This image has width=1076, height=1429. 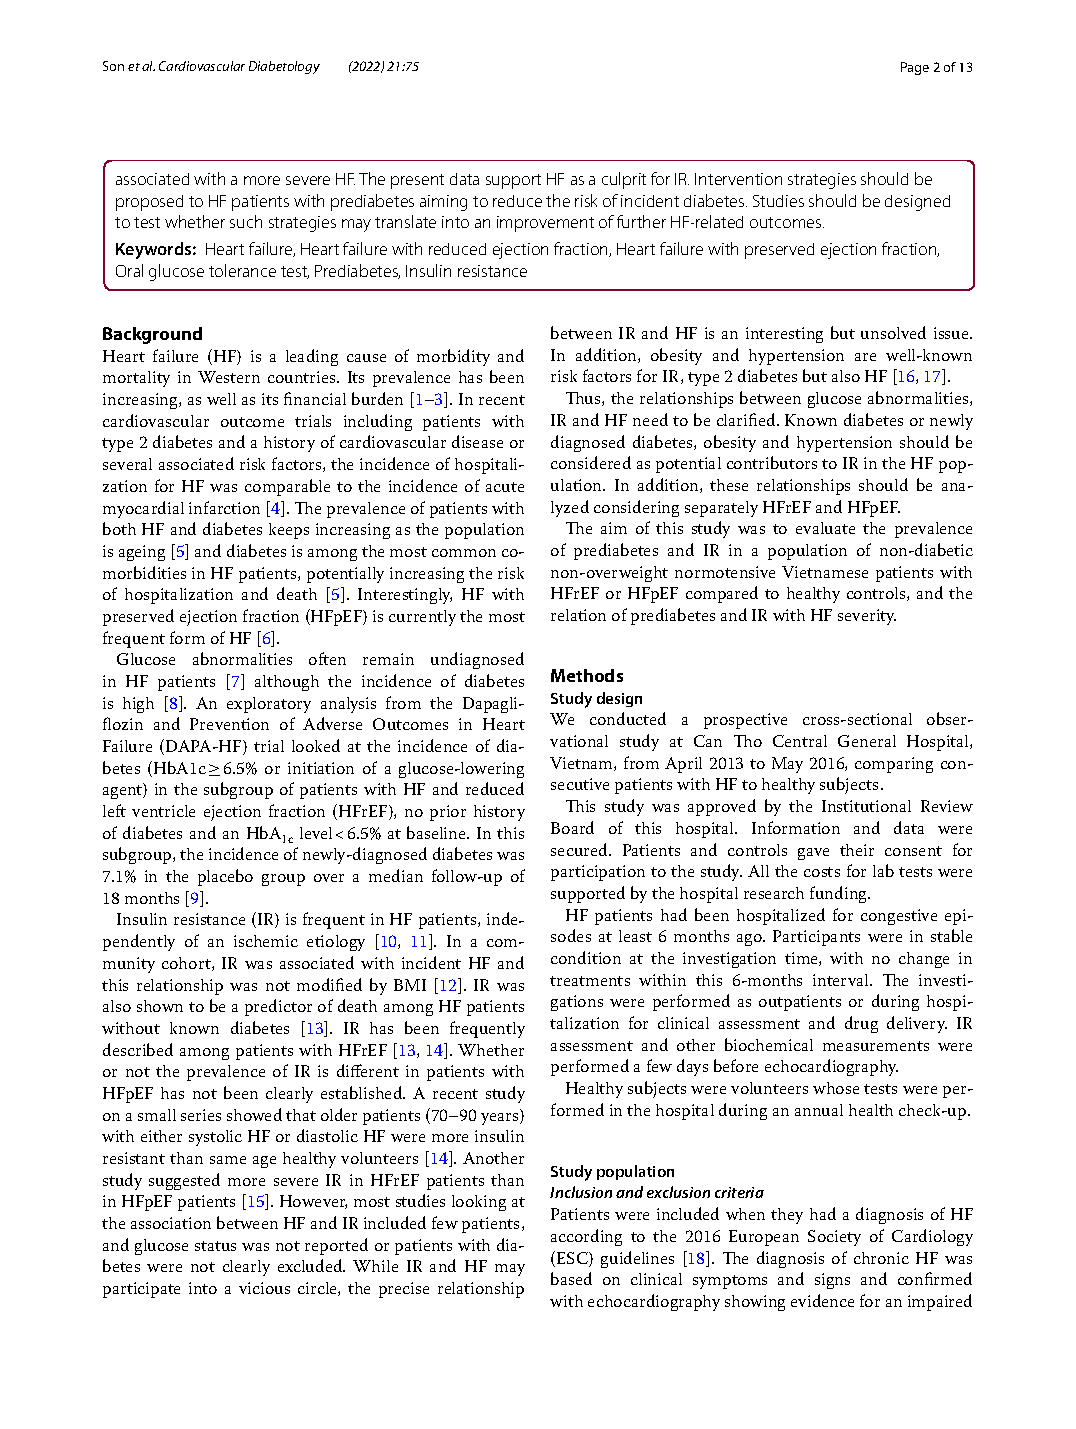 What do you see at coordinates (113, 66) in the image?
I see `Son` at bounding box center [113, 66].
